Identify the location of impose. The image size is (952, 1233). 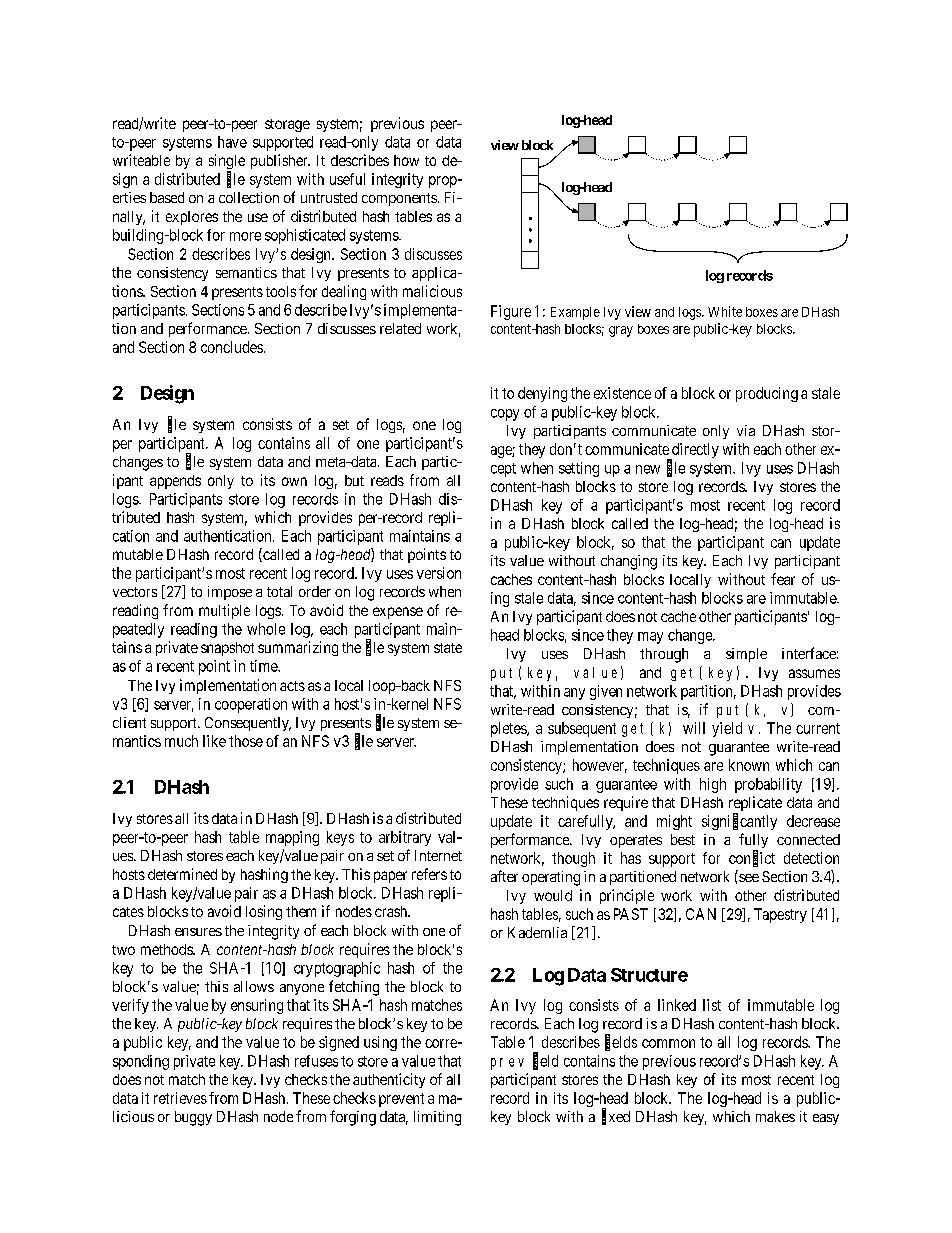
(230, 593).
